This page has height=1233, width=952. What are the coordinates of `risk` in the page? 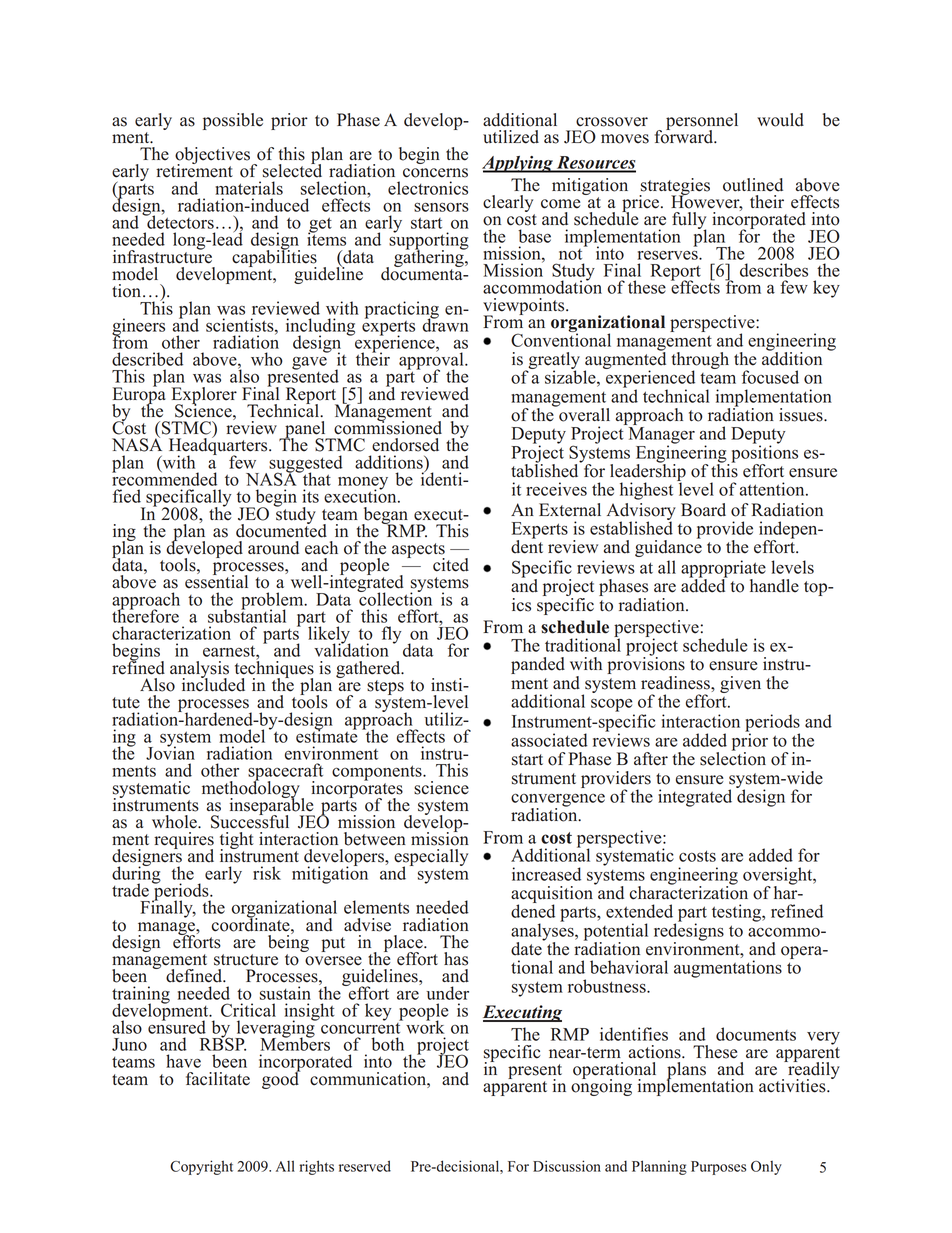 It's located at (267, 873).
